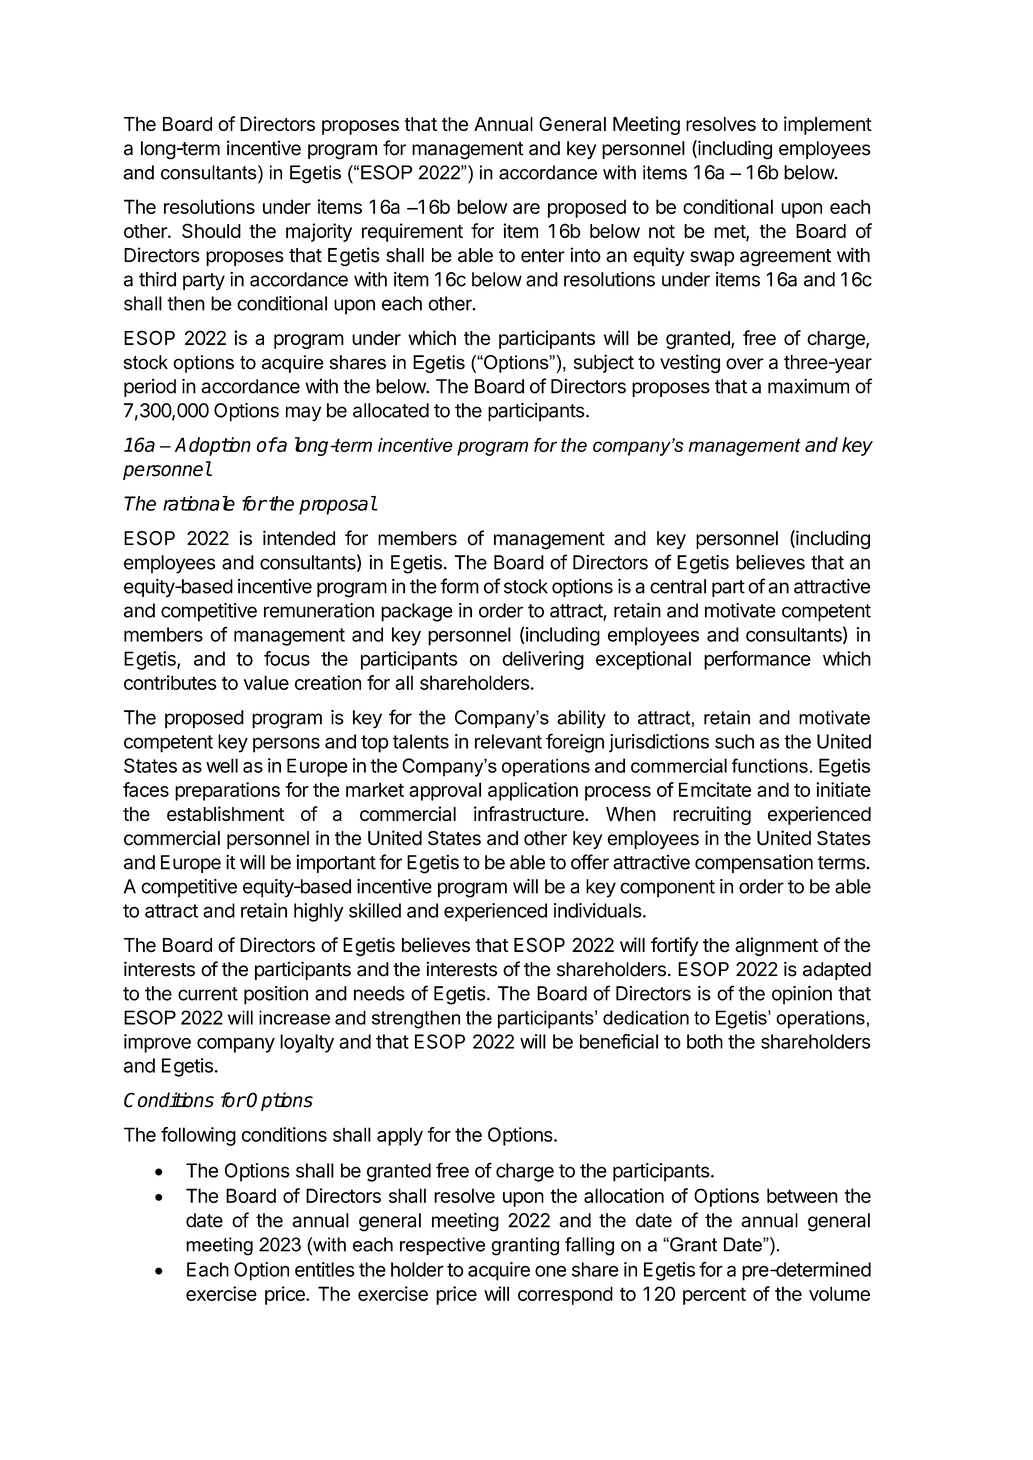  Describe the element at coordinates (828, 125) in the screenshot. I see `implement` at that location.
